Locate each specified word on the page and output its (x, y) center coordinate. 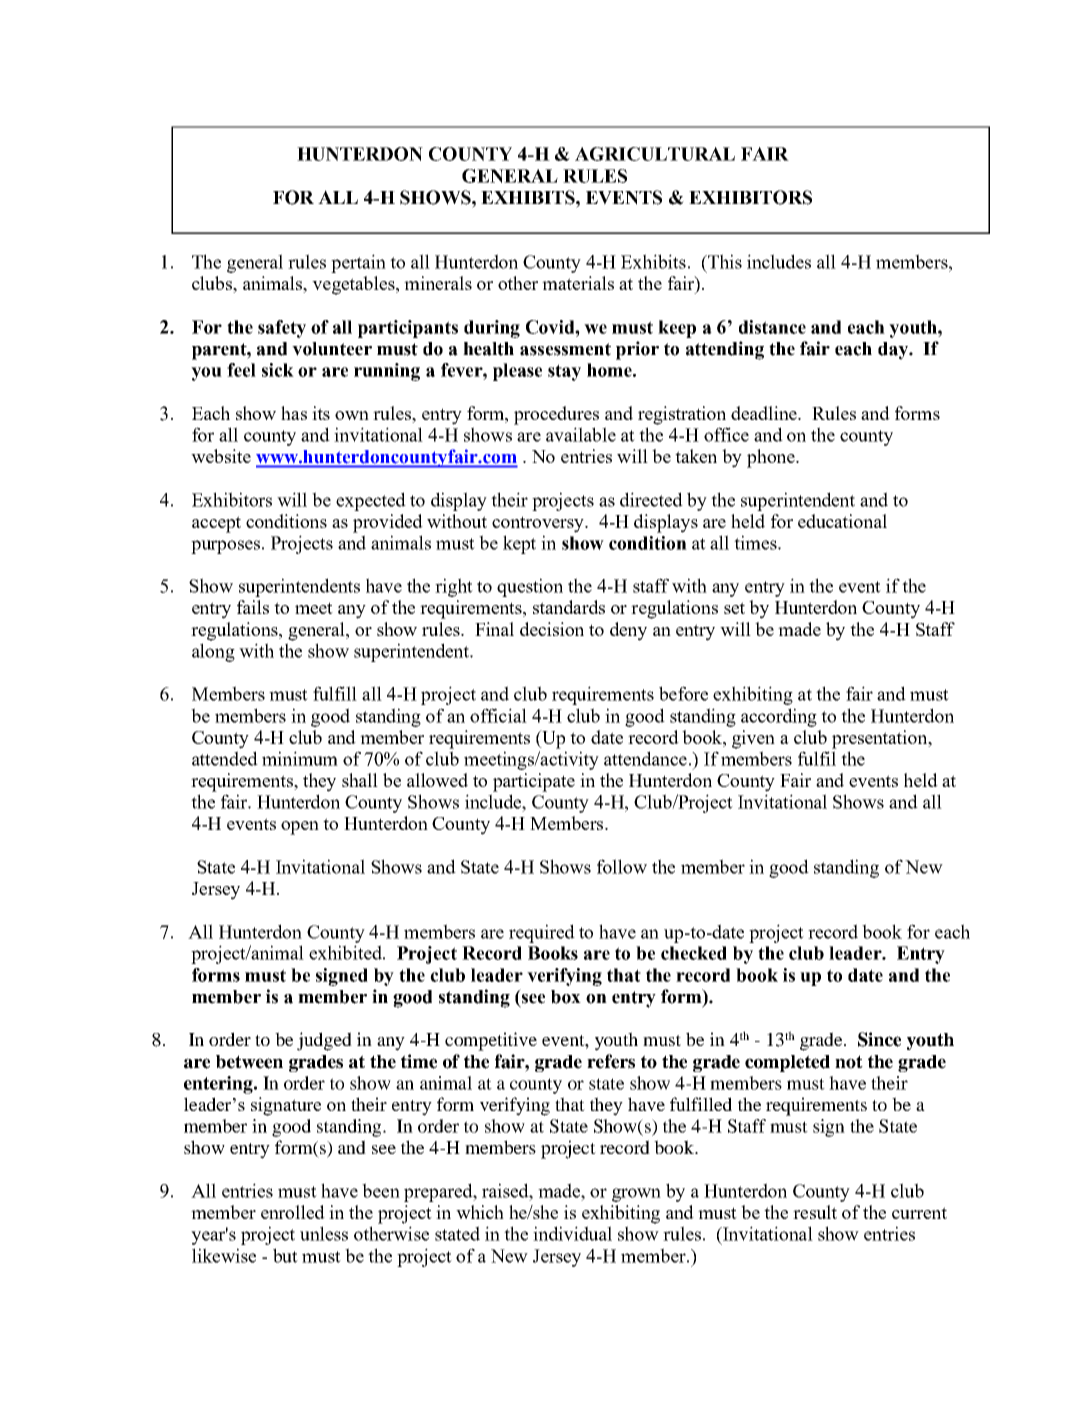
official (498, 715)
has (294, 413)
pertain (358, 263)
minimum (300, 758)
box (566, 997)
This (724, 261)
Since (879, 1039)
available (581, 434)
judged (324, 1041)
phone (772, 458)
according (779, 717)
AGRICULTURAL (655, 154)
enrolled (293, 1212)
